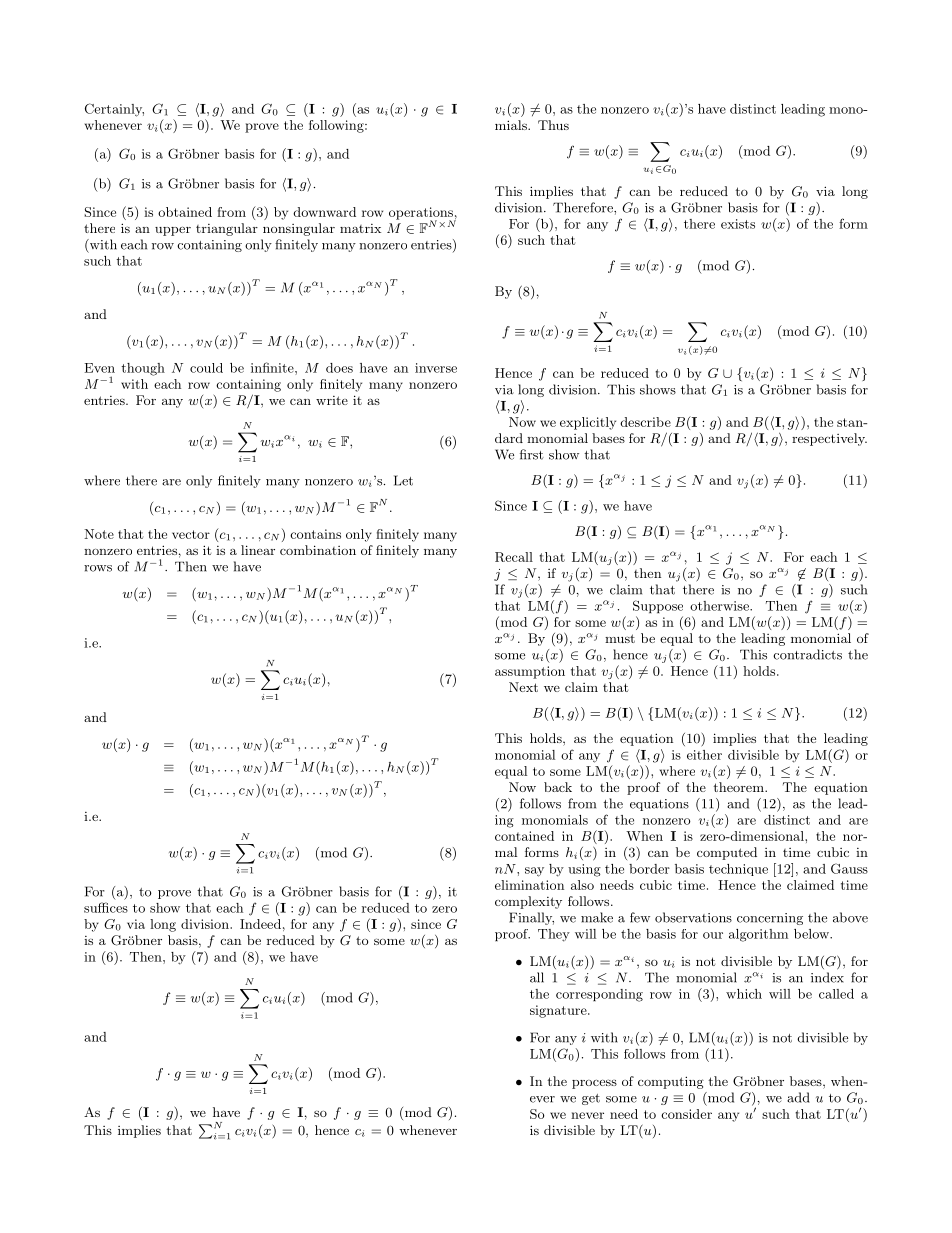 The image size is (952, 1233). I want to click on first, so click(532, 454).
